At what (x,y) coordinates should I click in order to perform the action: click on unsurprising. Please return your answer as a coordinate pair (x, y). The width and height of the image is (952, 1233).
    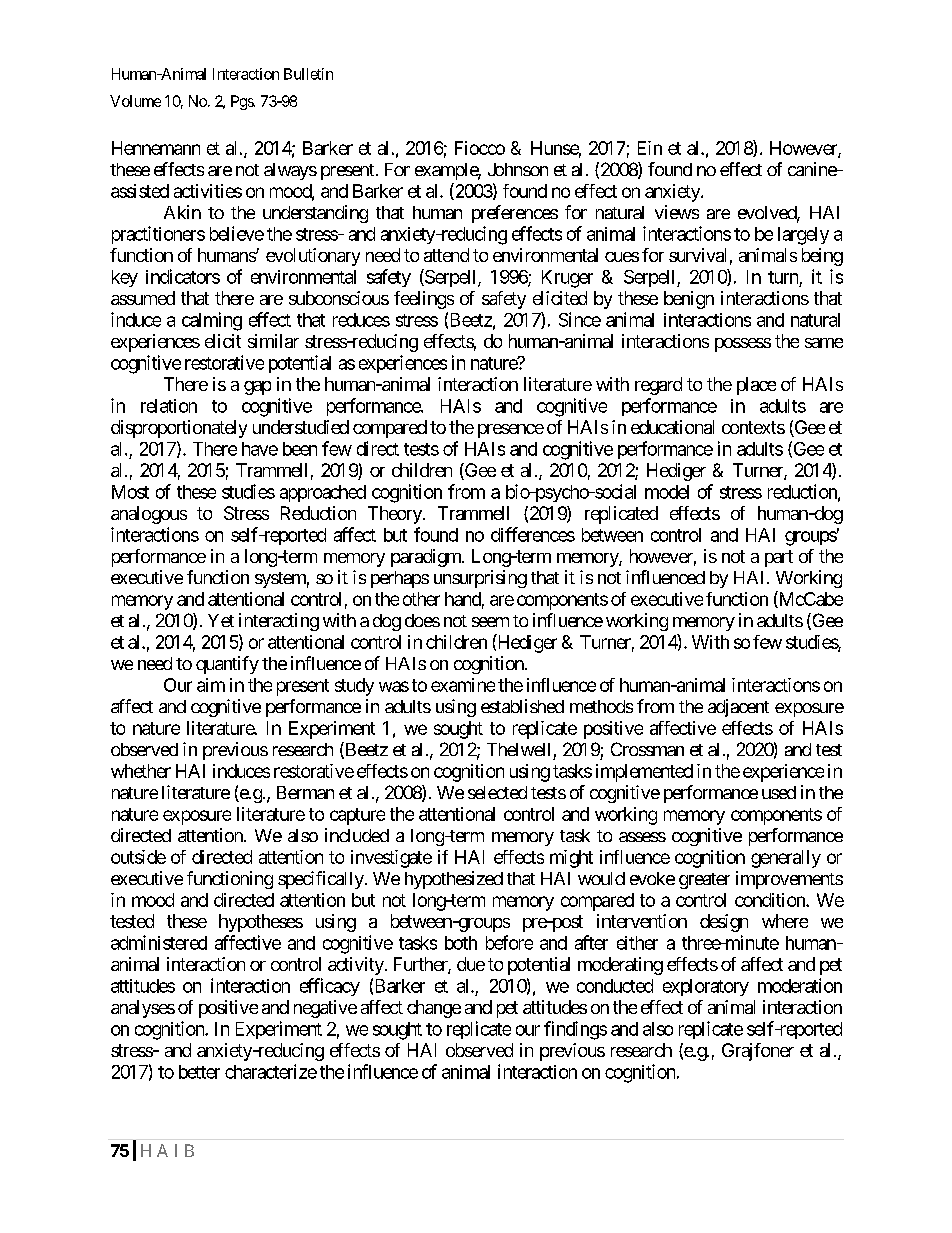
    Looking at the image, I should click on (480, 579).
